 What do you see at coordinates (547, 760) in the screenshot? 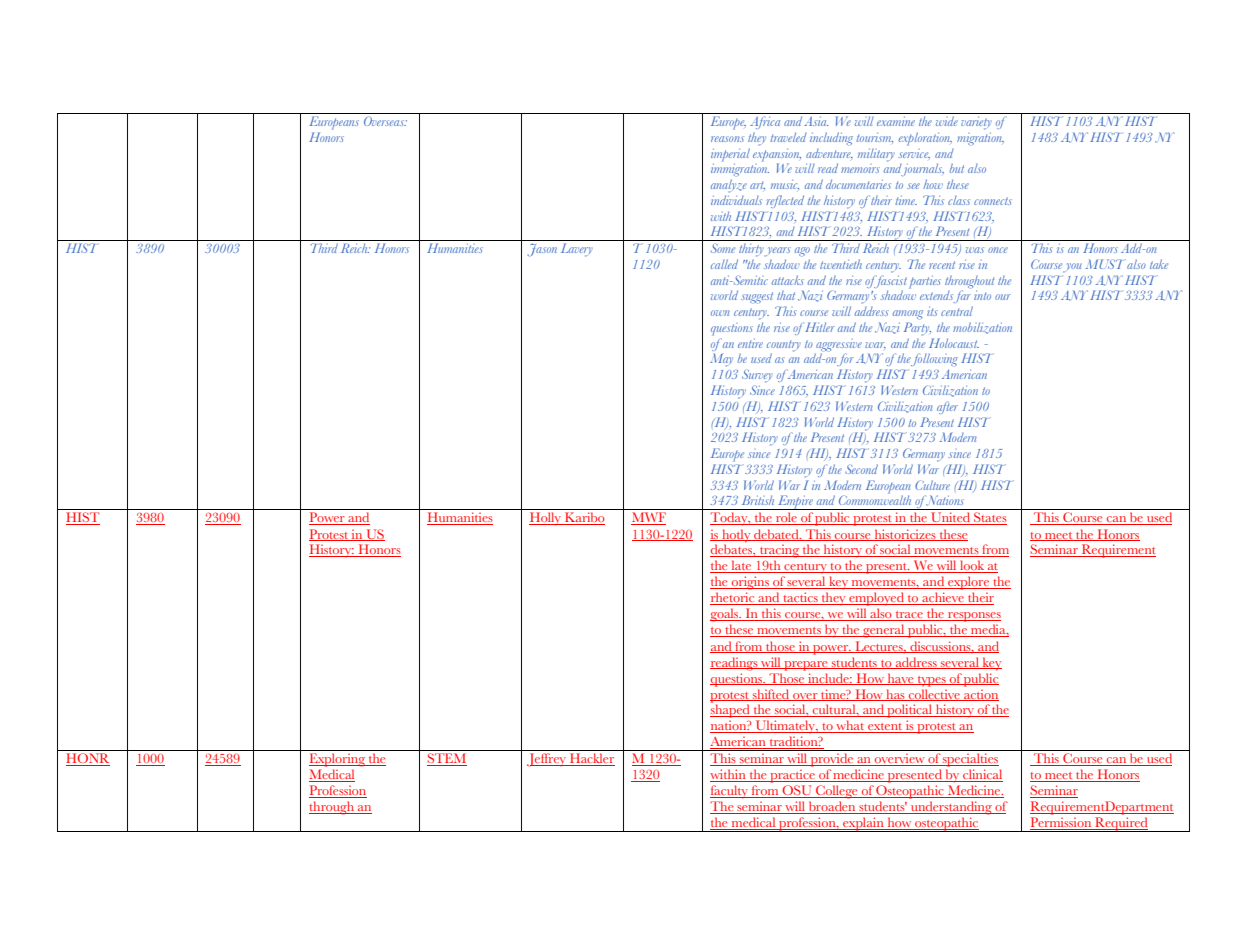
I see `Jeffrey` at bounding box center [547, 760].
